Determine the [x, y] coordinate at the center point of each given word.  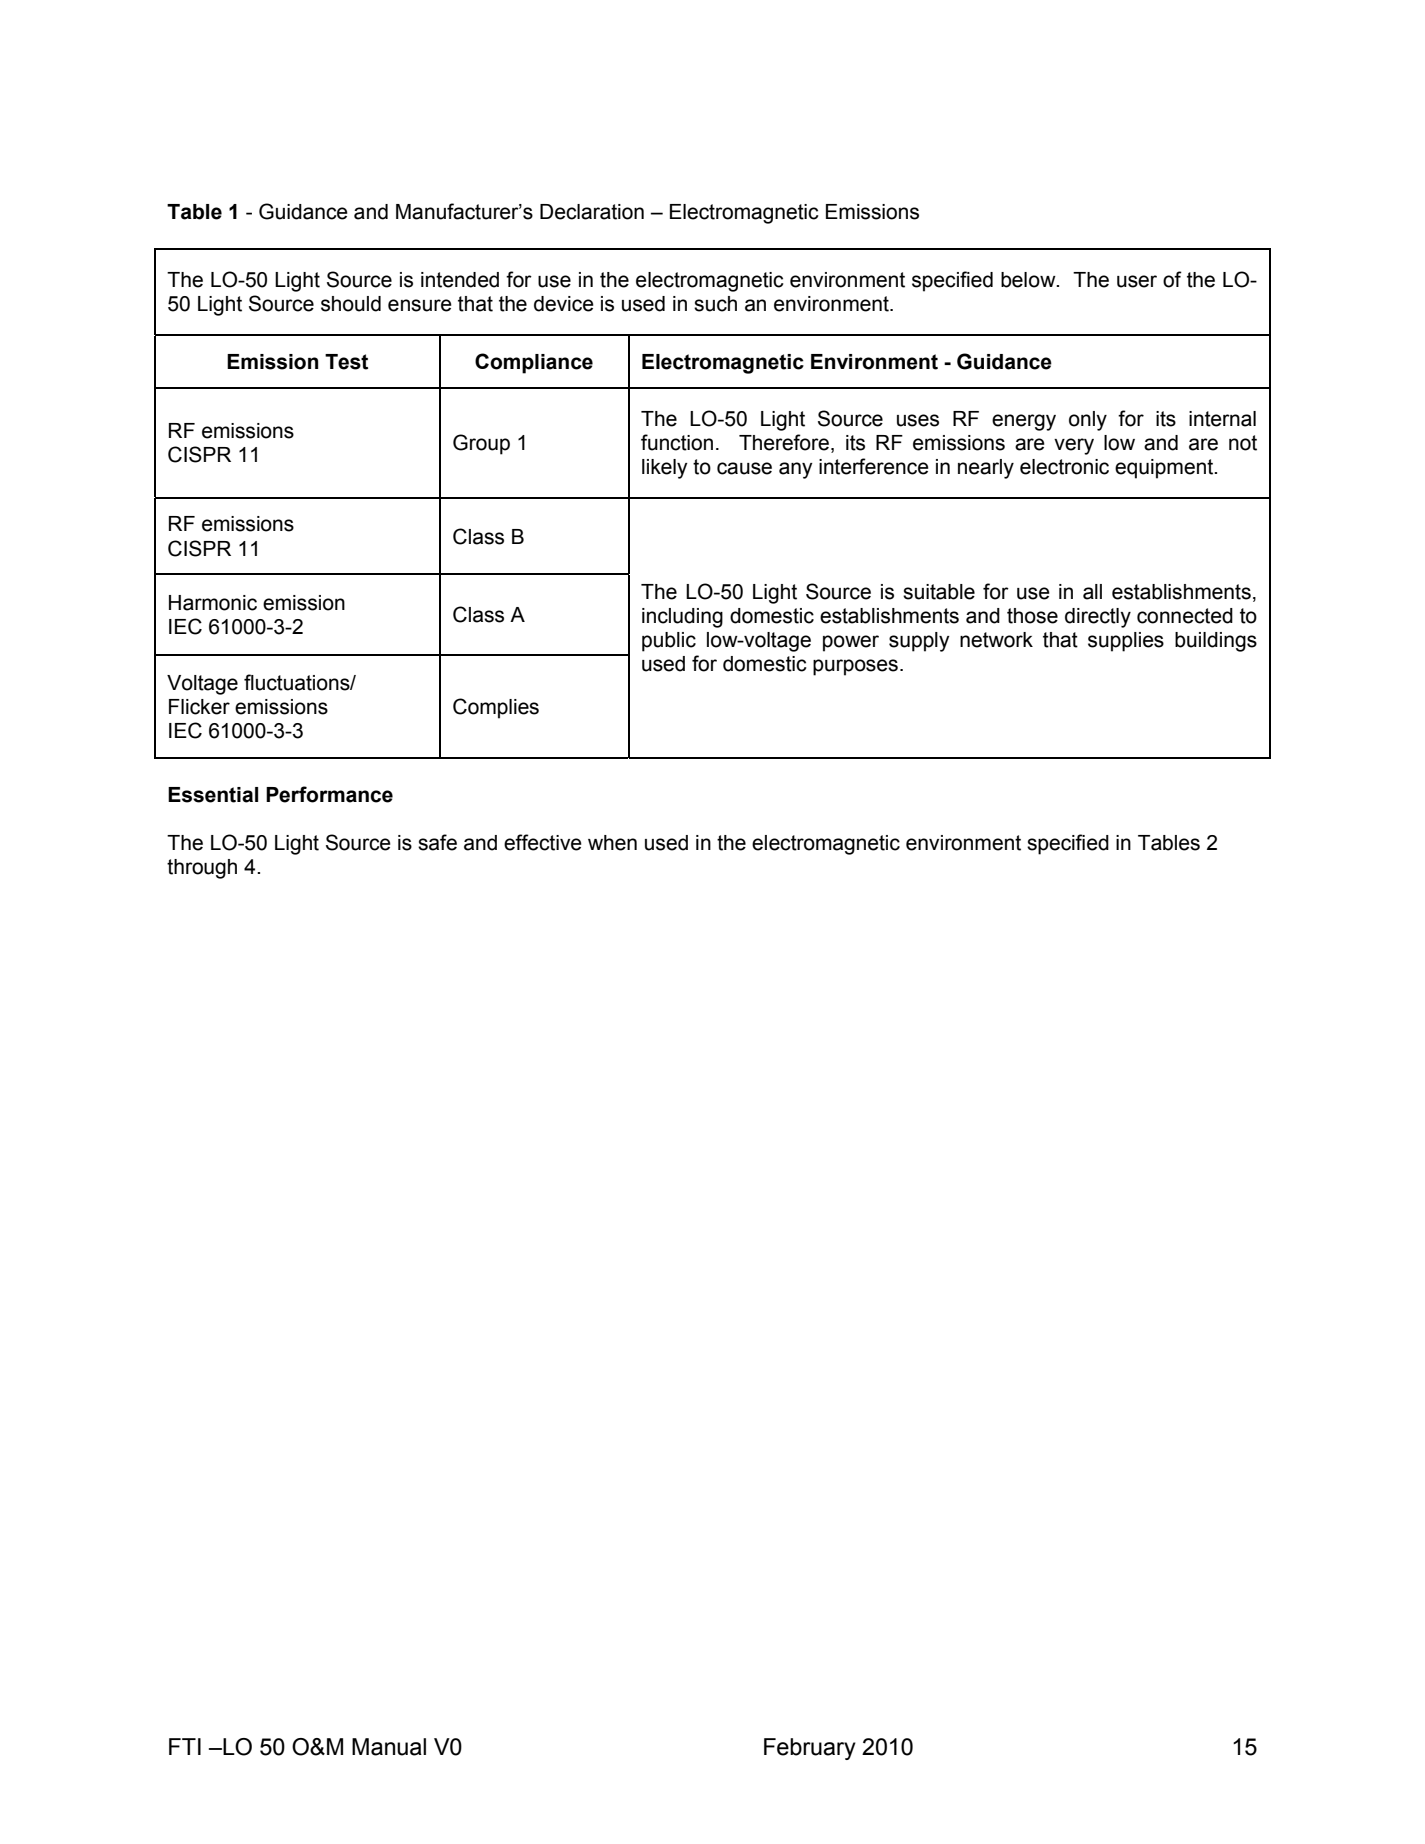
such [715, 304]
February [810, 1749]
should [351, 304]
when [612, 843]
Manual [389, 1747]
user [1137, 281]
